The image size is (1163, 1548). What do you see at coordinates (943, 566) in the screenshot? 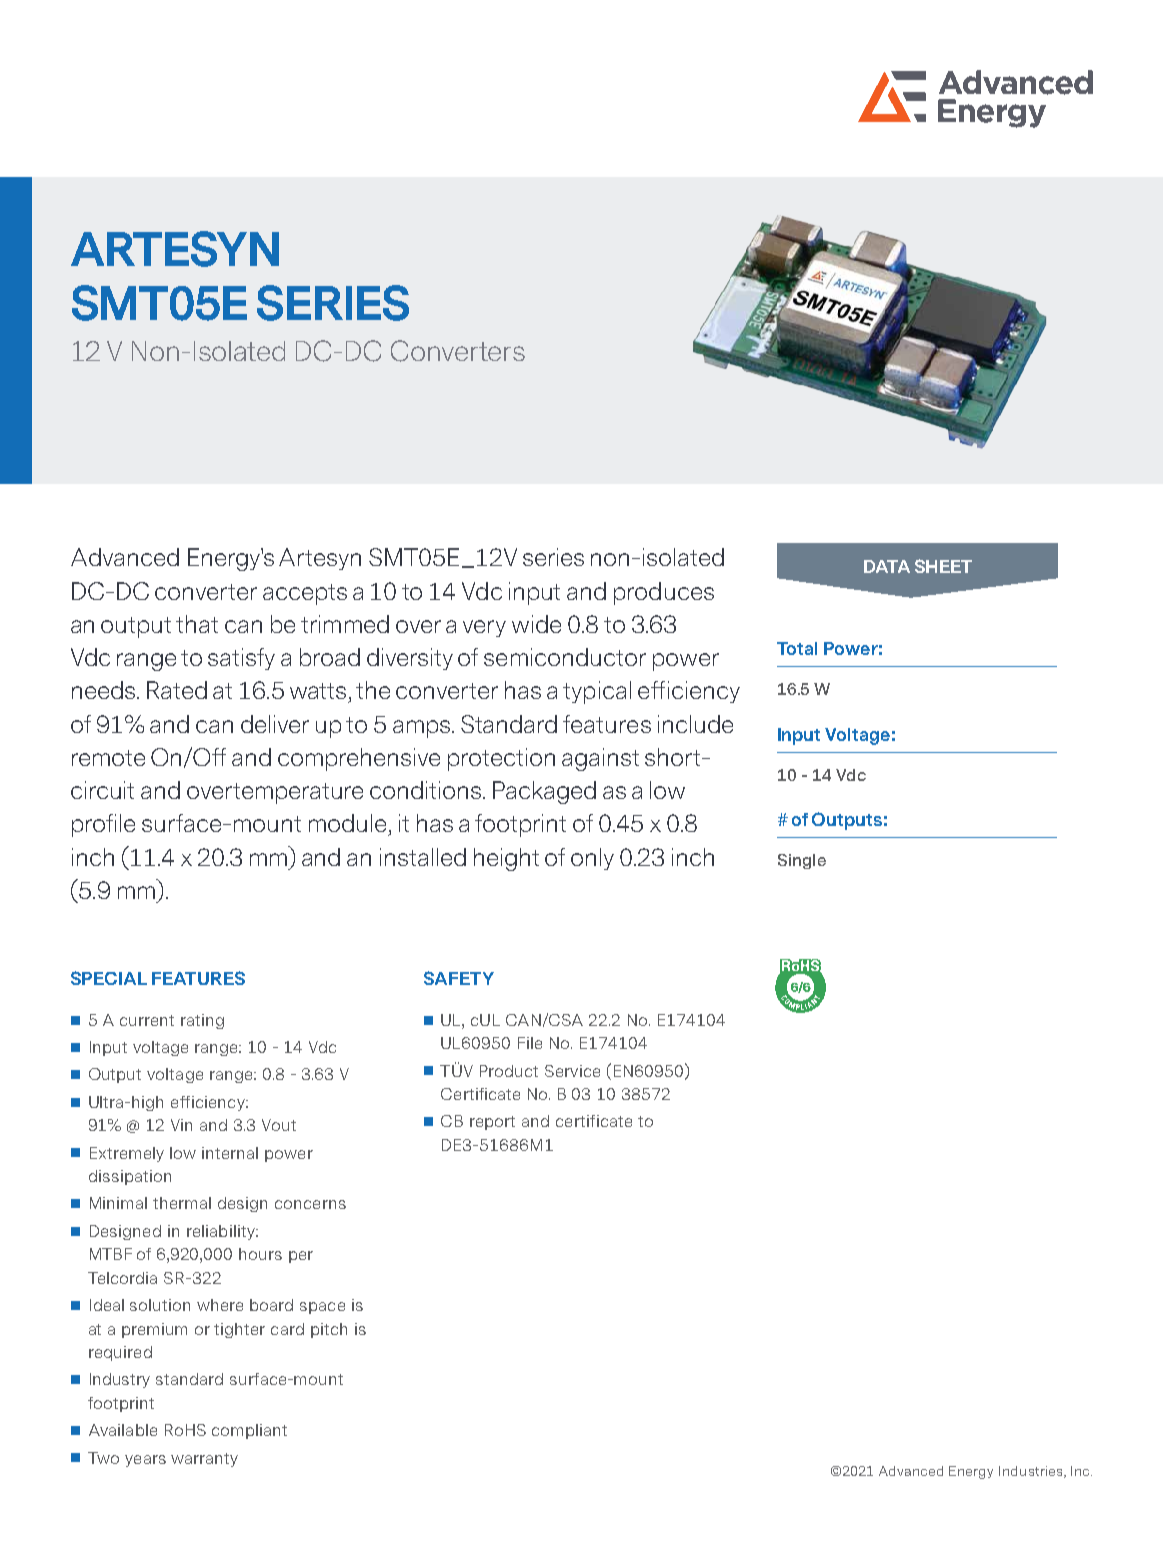
I see `SHEET` at bounding box center [943, 566].
